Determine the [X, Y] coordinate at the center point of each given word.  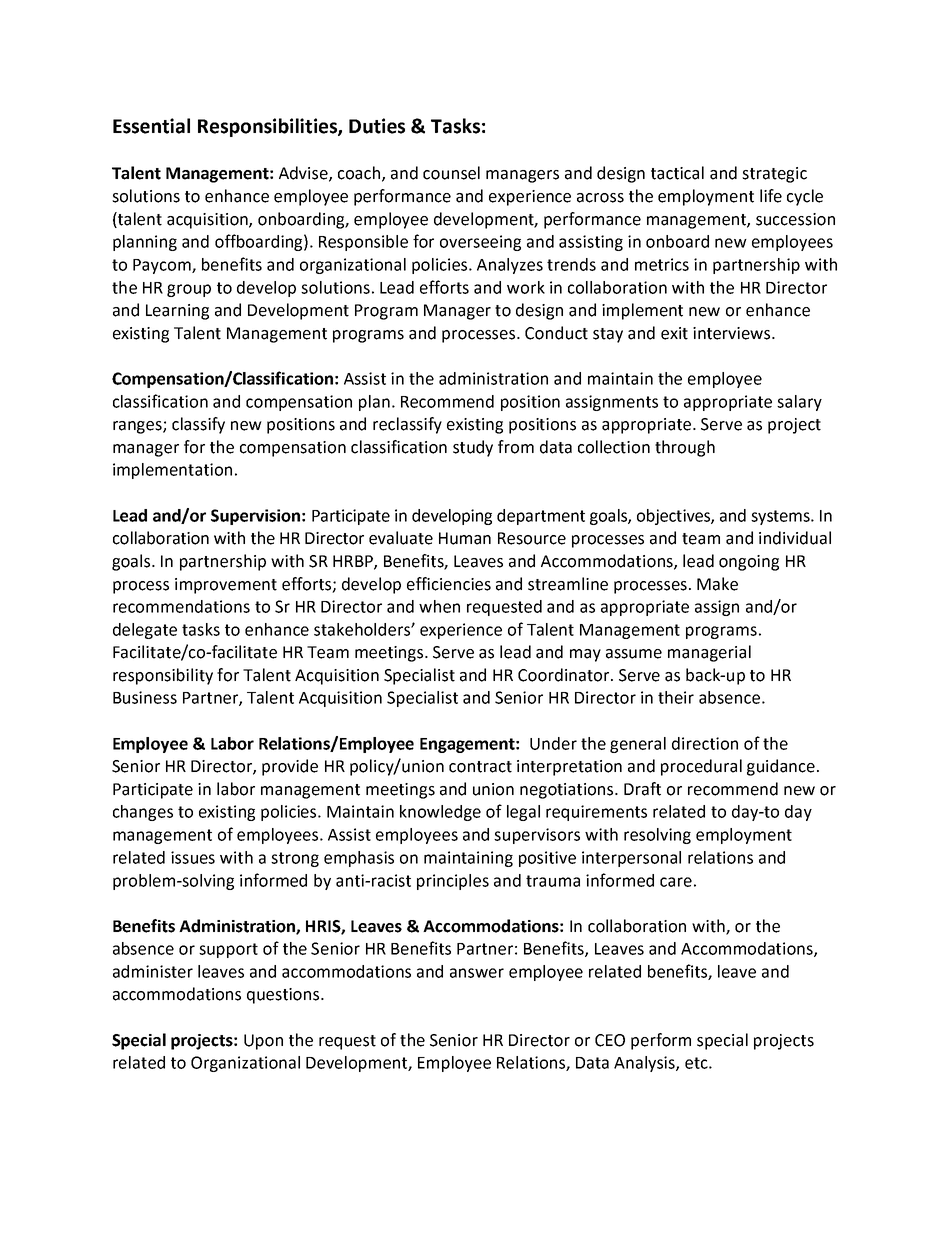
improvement [226, 586]
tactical [677, 173]
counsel [451, 173]
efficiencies [449, 584]
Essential [151, 126]
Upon [263, 1042]
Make [717, 584]
